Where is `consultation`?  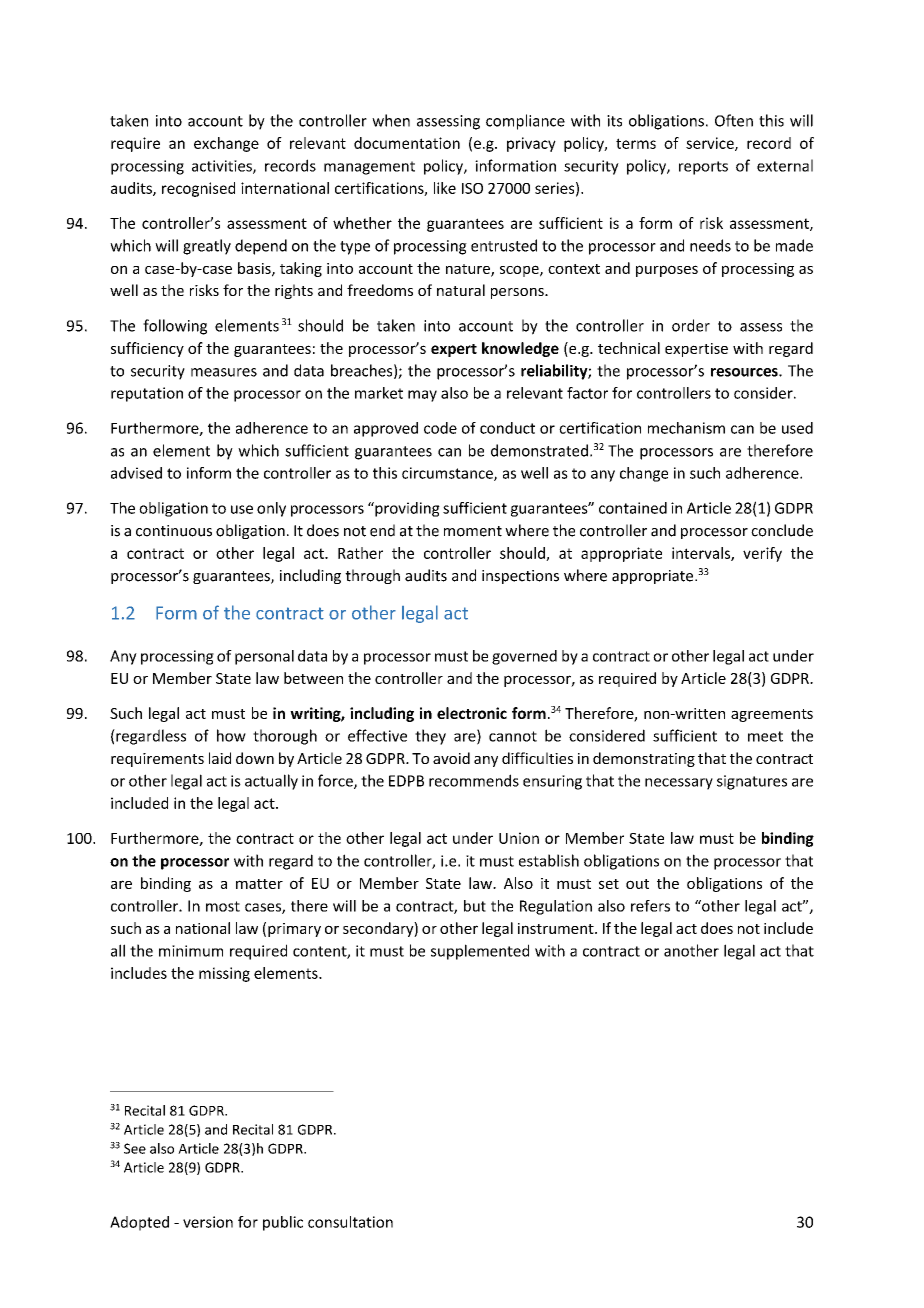 consultation is located at coordinates (350, 1222).
